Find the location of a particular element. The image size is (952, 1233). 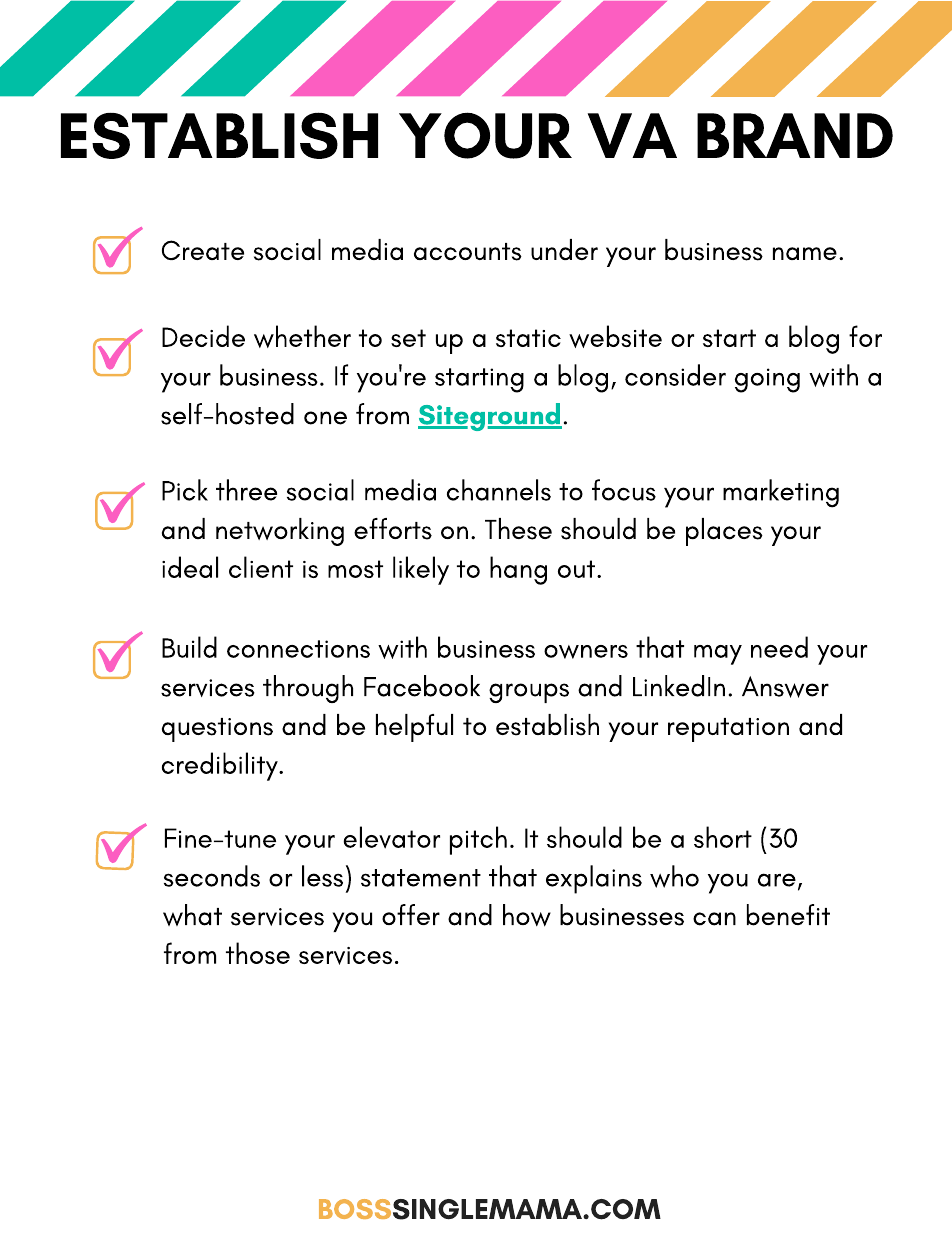

whether is located at coordinates (302, 336).
